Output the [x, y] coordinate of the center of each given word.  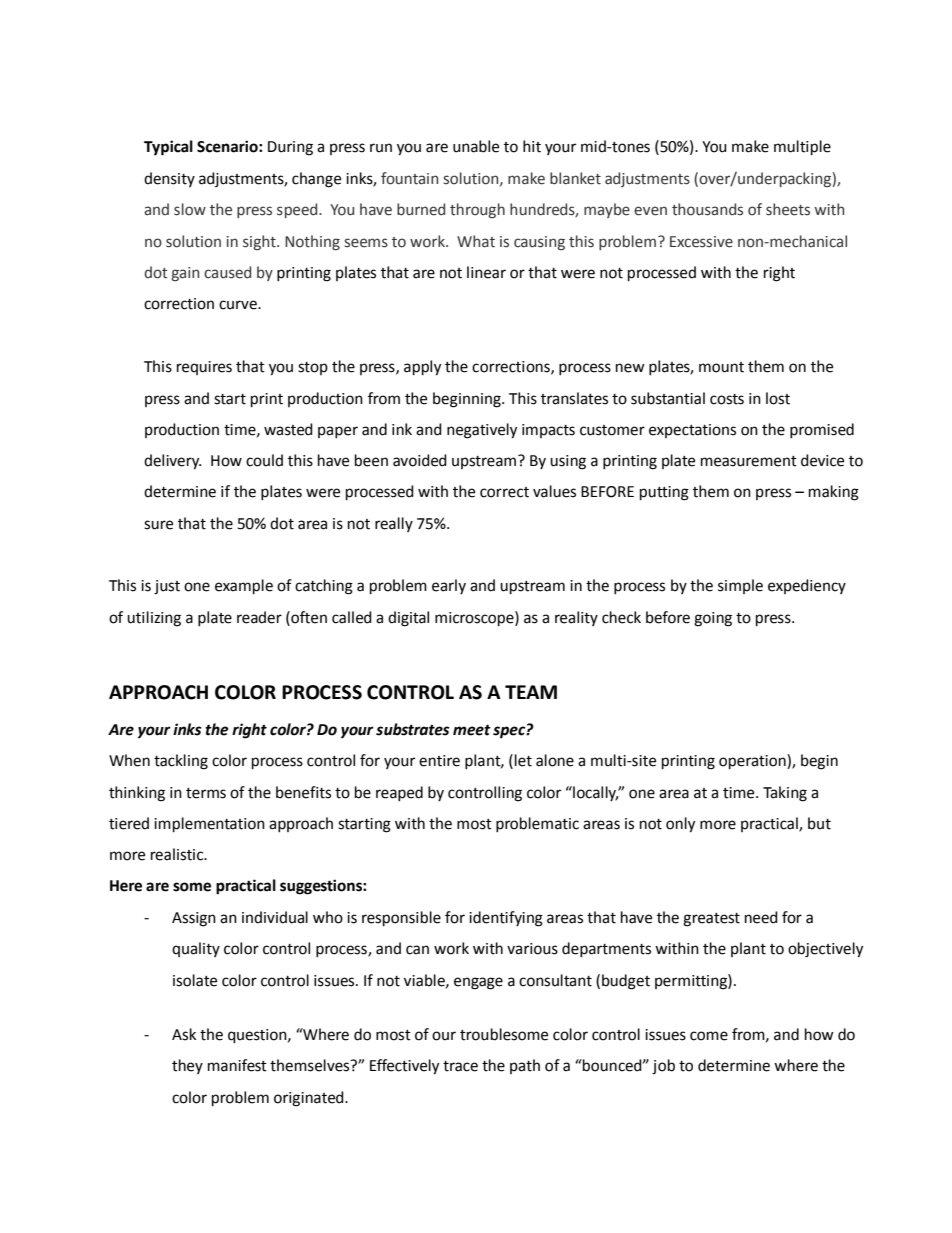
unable [476, 146]
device [822, 460]
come [709, 1036]
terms [206, 793]
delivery [172, 462]
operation [753, 762]
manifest [237, 1065]
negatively [482, 431]
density [169, 179]
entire [439, 761]
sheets [788, 209]
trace [460, 1066]
